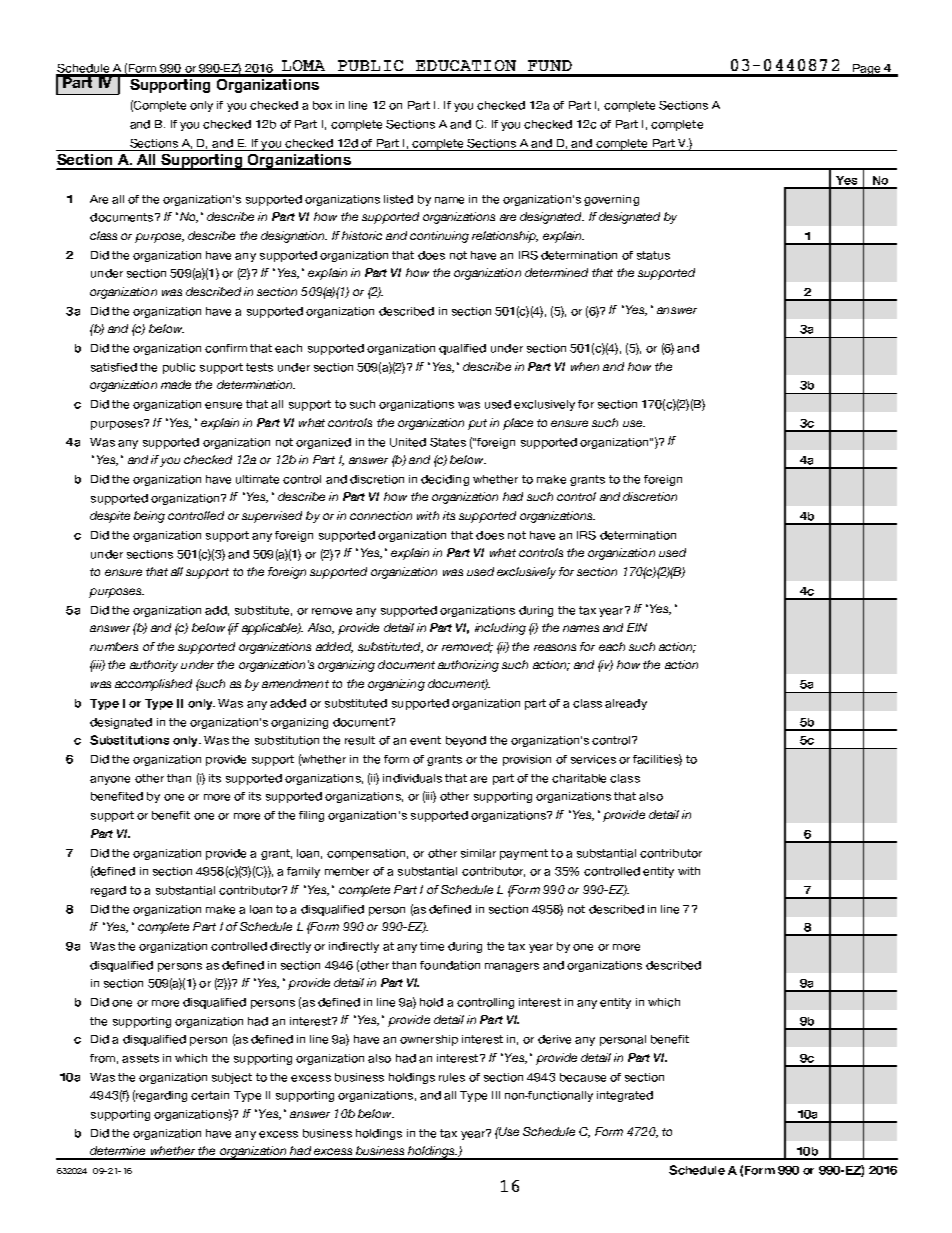 This screenshot has height=1233, width=952. I want to click on connection, so click(381, 515).
